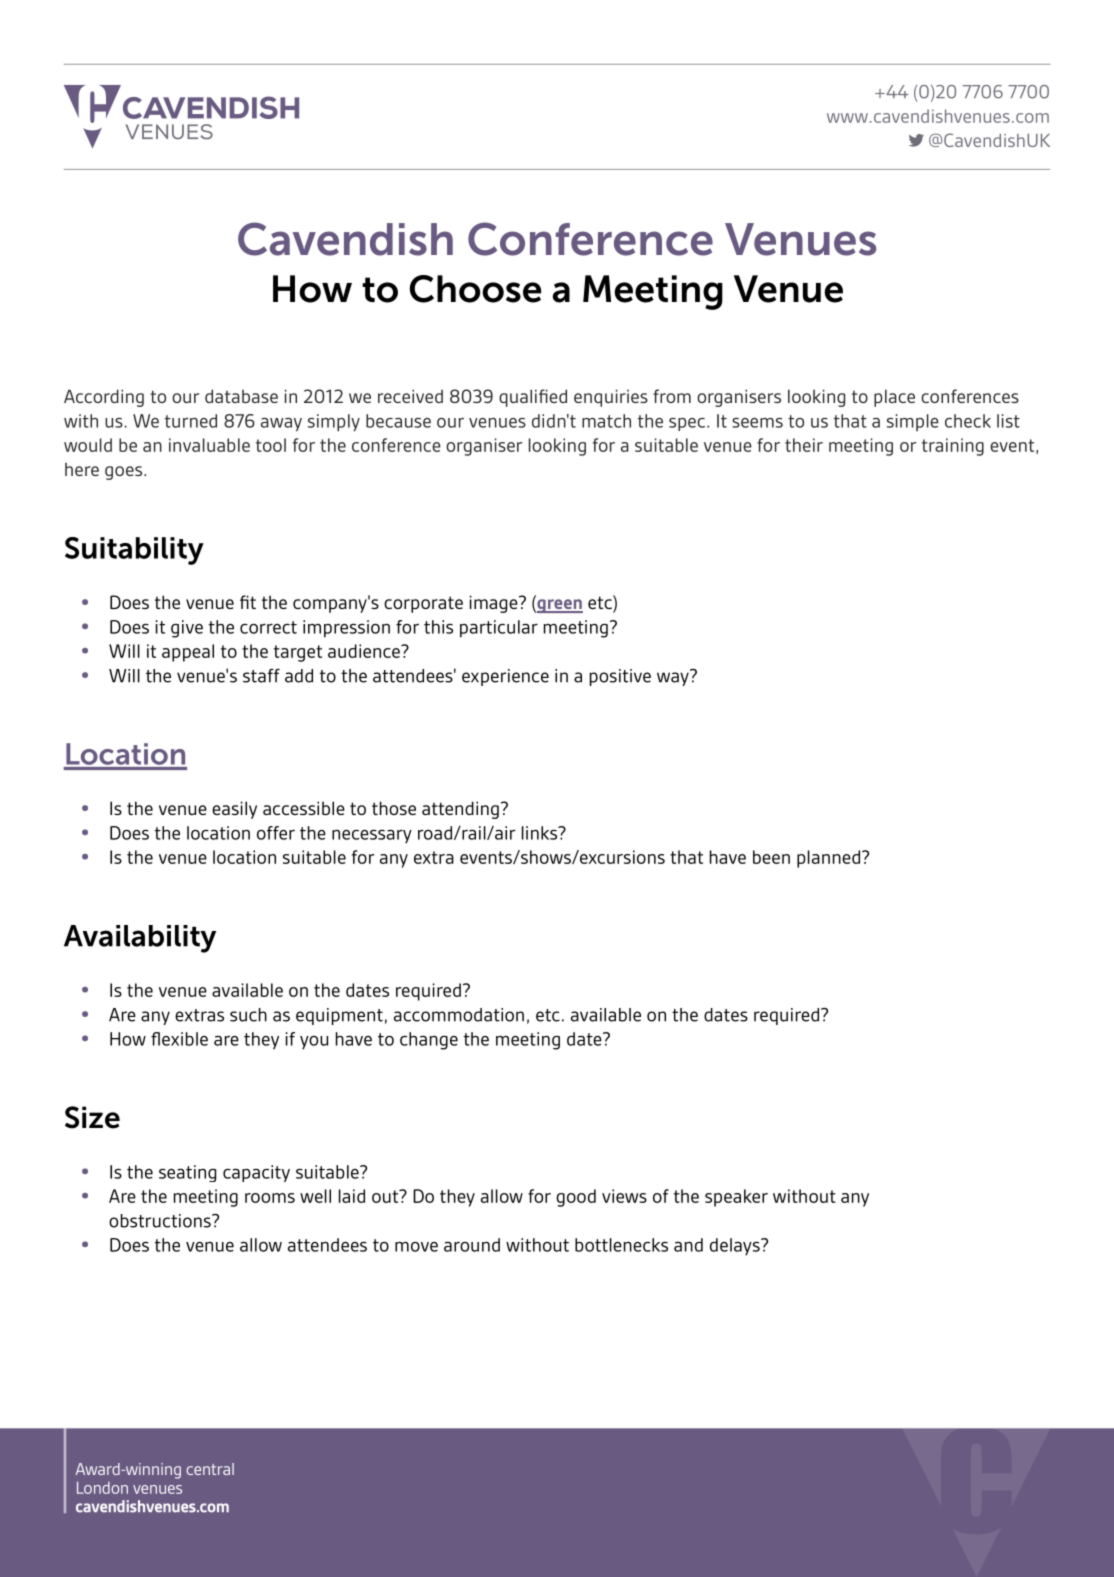 The height and width of the document is (1577, 1114). What do you see at coordinates (736, 1198) in the document?
I see `speaker` at bounding box center [736, 1198].
